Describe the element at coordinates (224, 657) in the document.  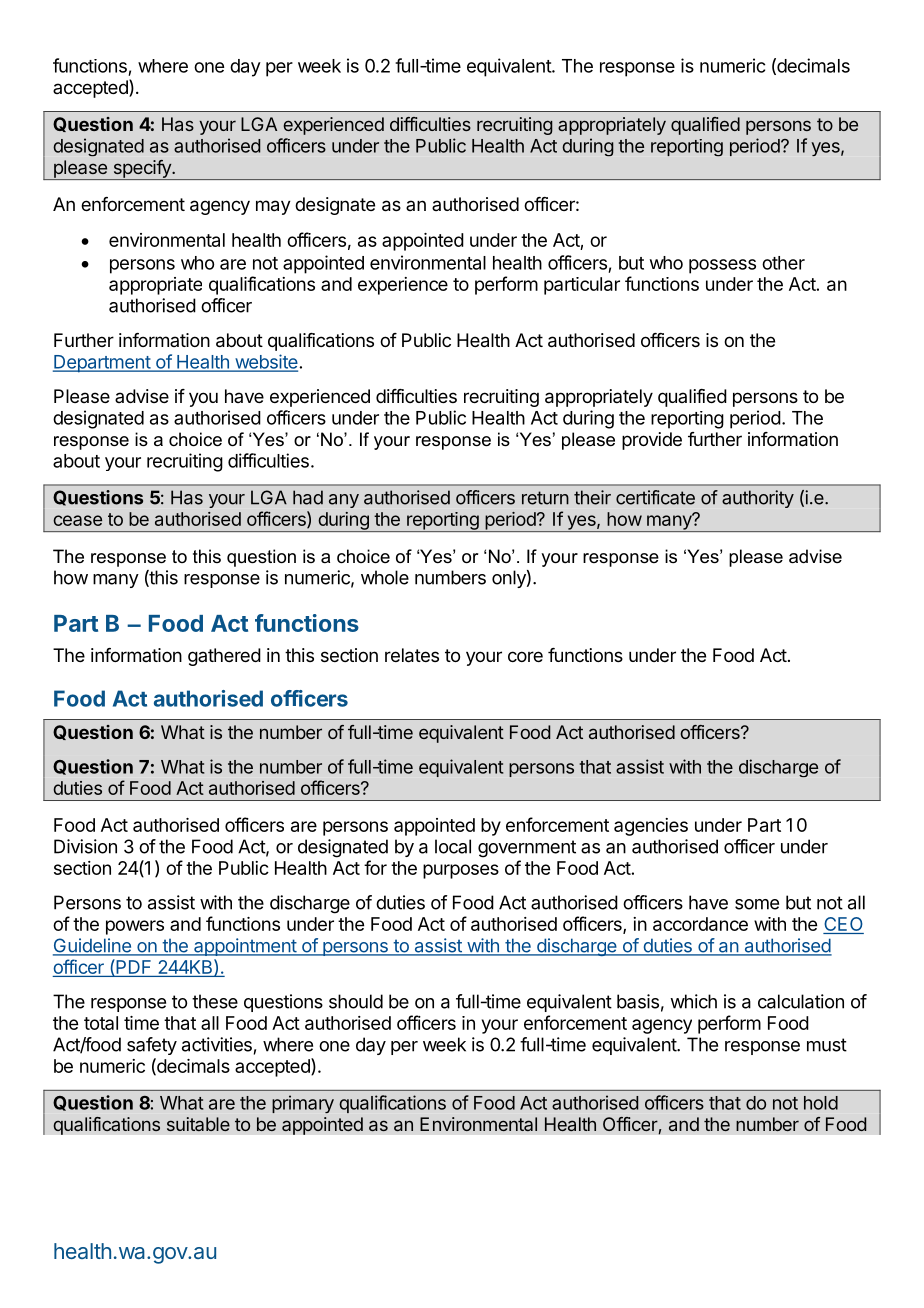
I see `gathered` at that location.
